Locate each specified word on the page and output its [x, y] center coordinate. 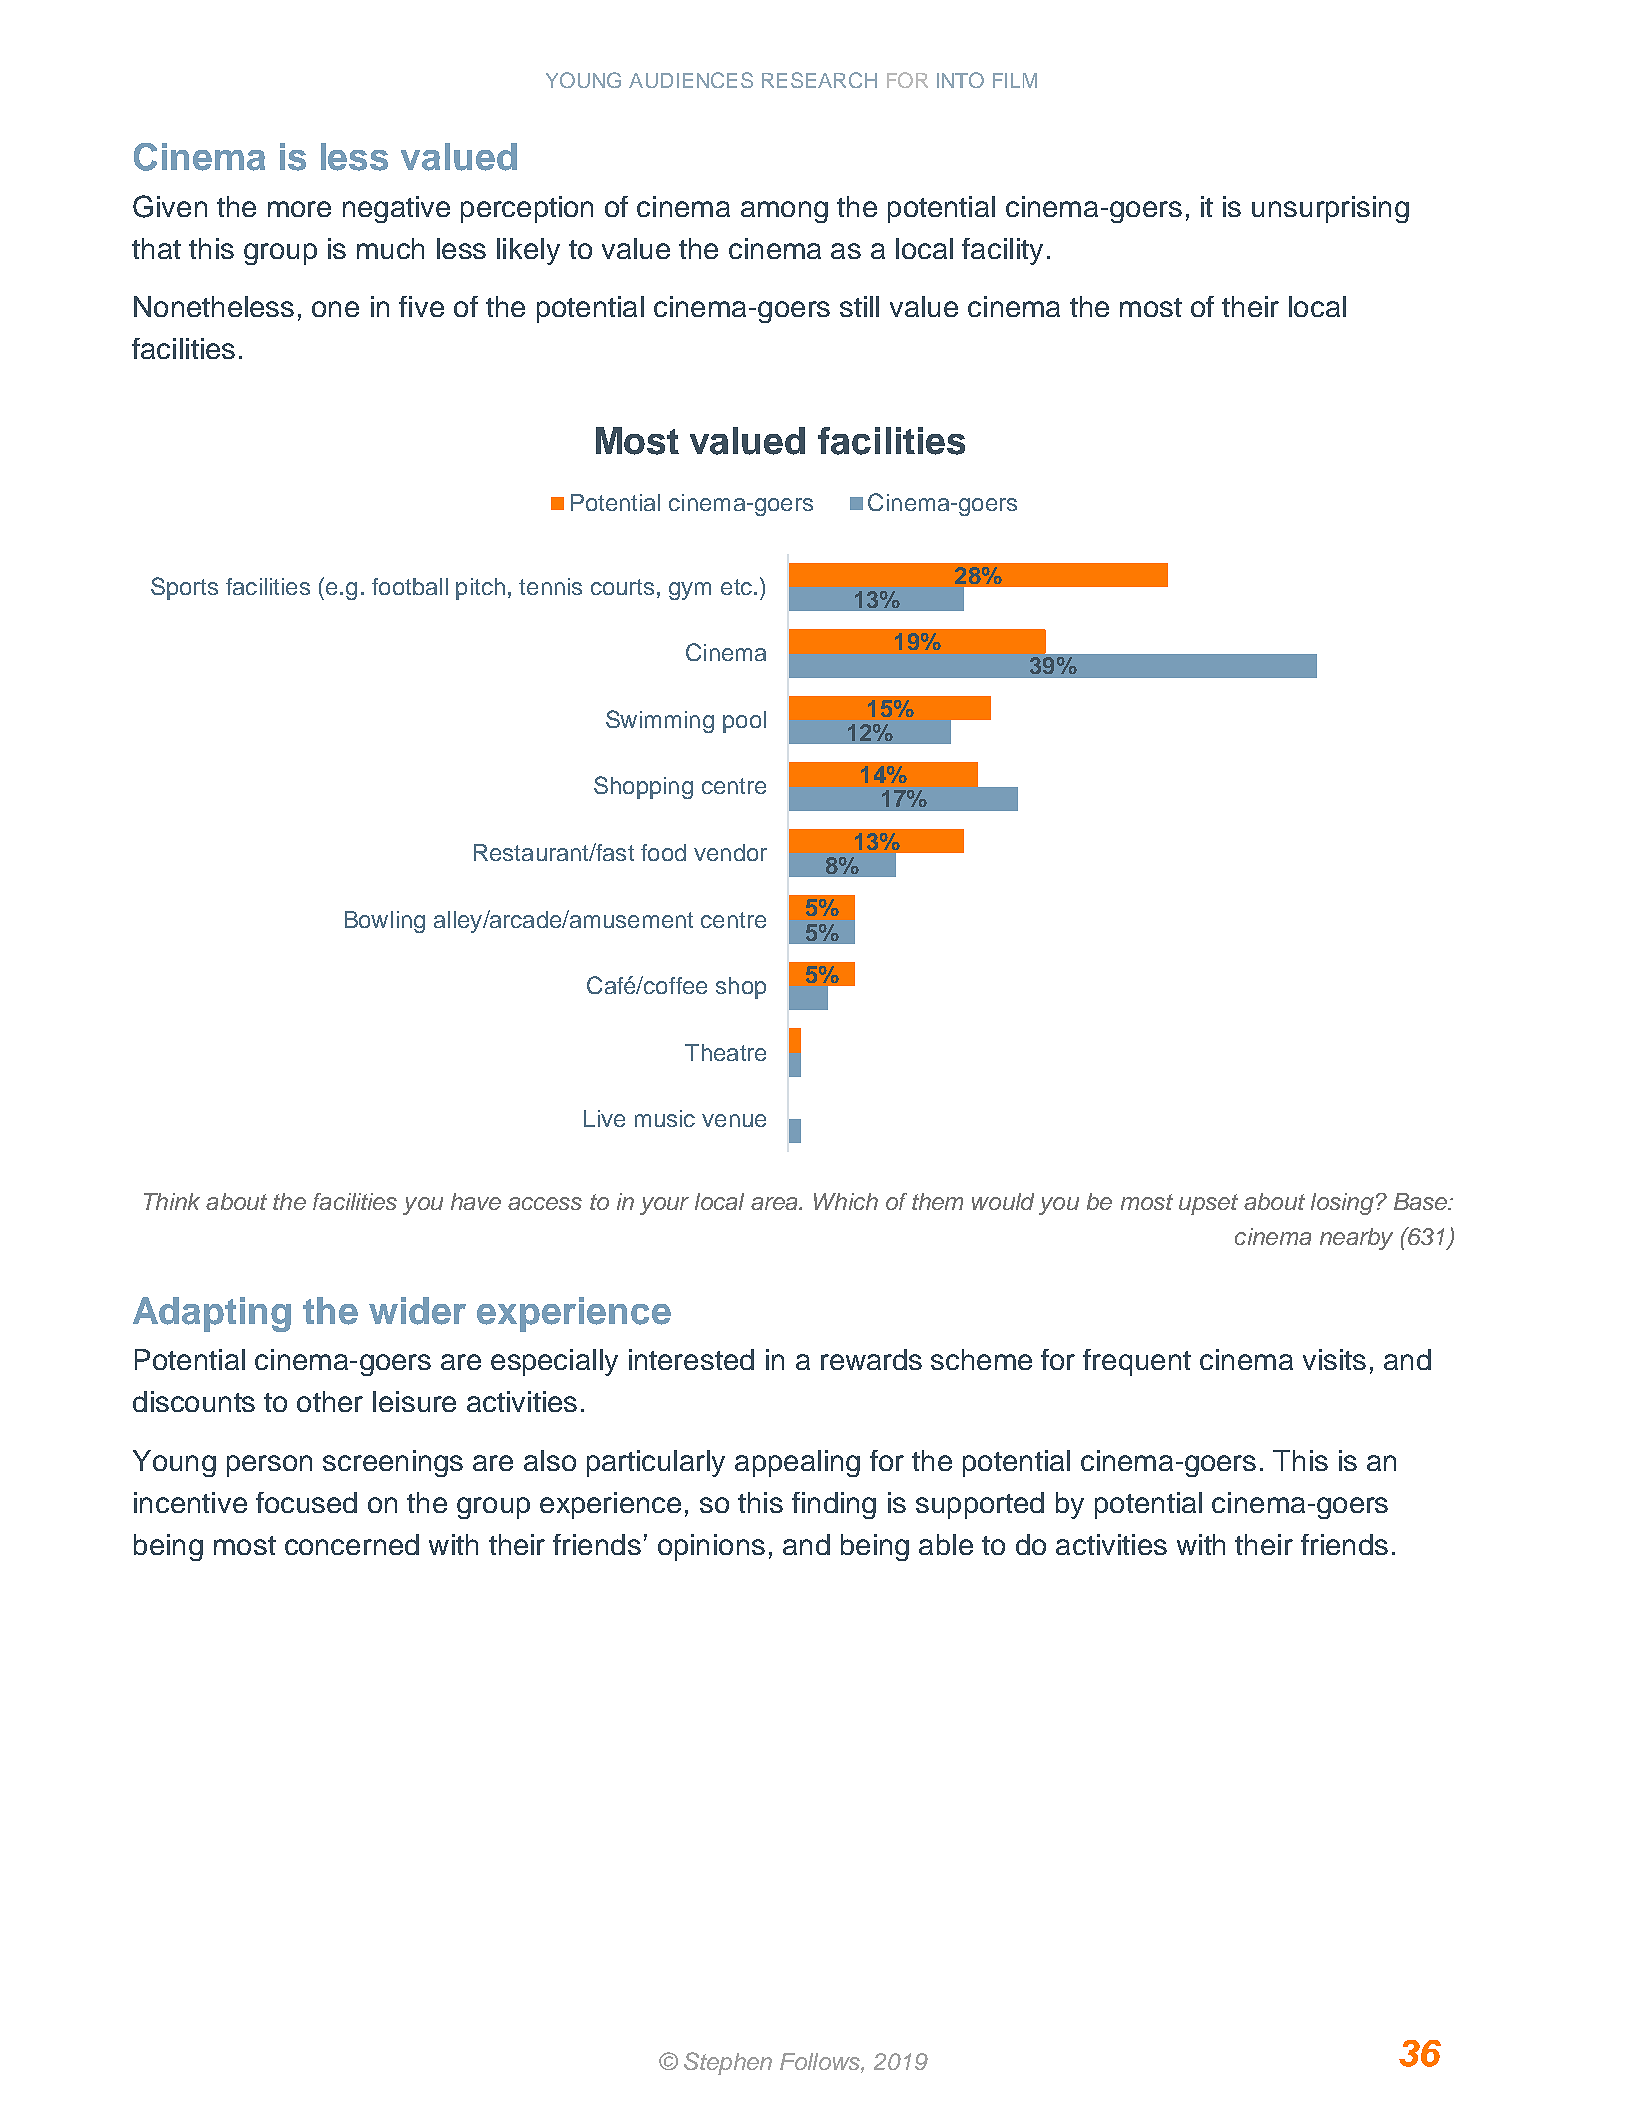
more [299, 209]
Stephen [728, 2063]
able [946, 1544]
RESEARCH [819, 80]
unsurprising [1330, 209]
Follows [821, 2061]
